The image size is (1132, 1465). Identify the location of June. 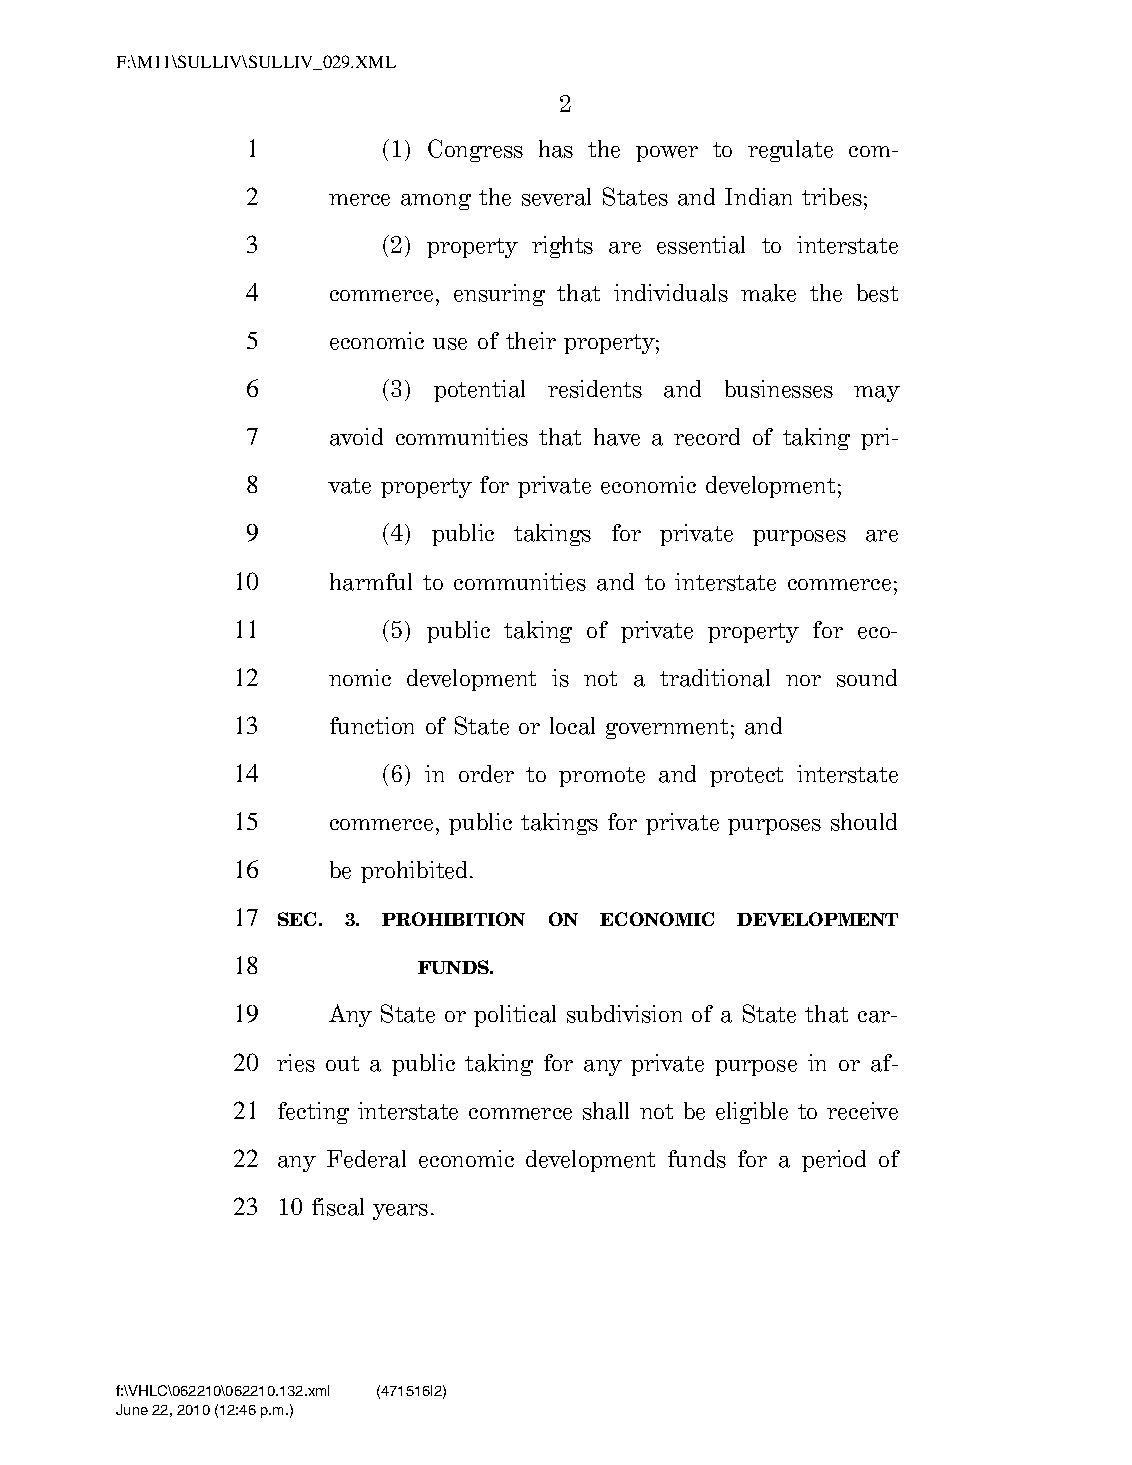
(132, 1409).
